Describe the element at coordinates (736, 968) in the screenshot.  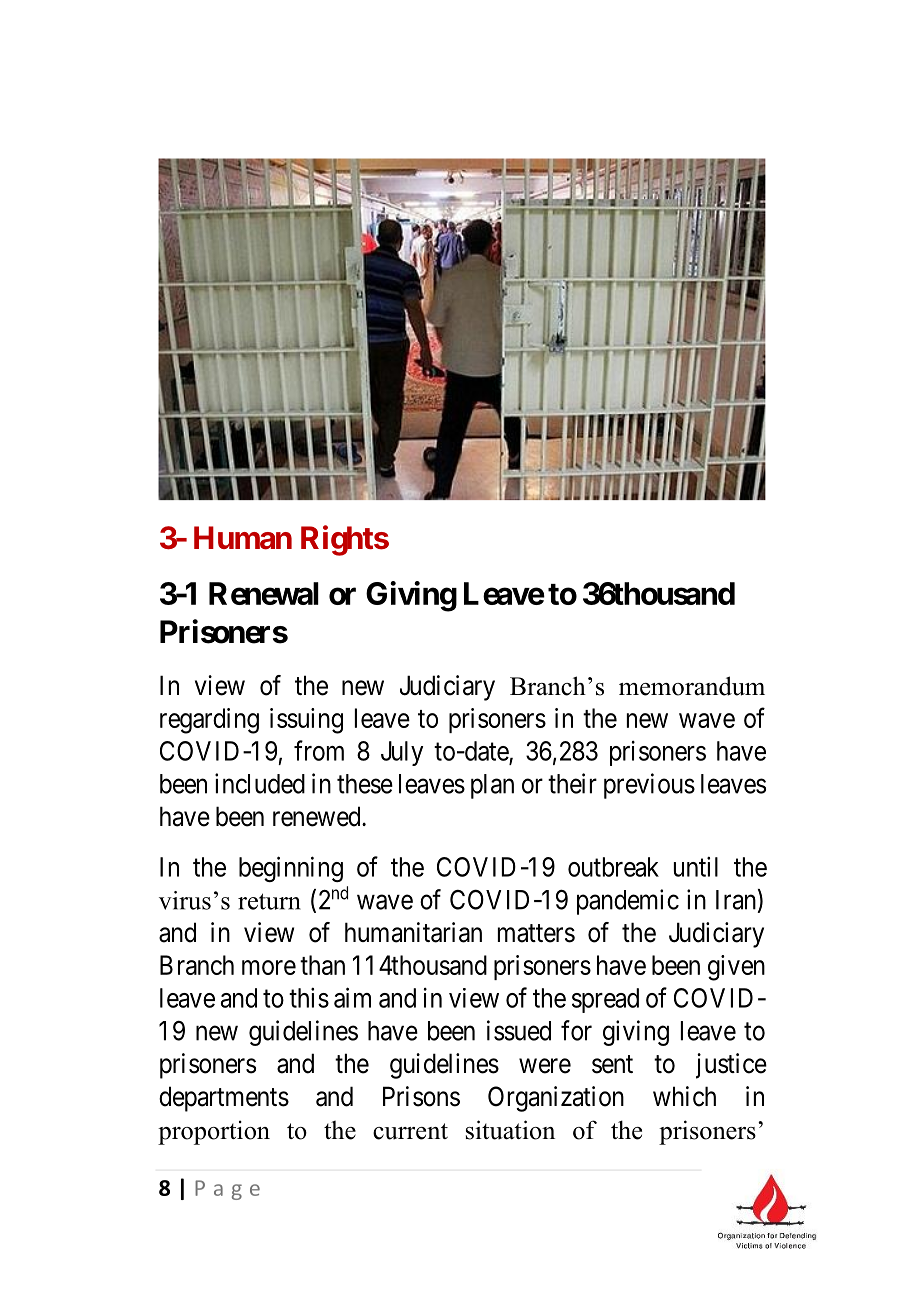
I see `given` at that location.
